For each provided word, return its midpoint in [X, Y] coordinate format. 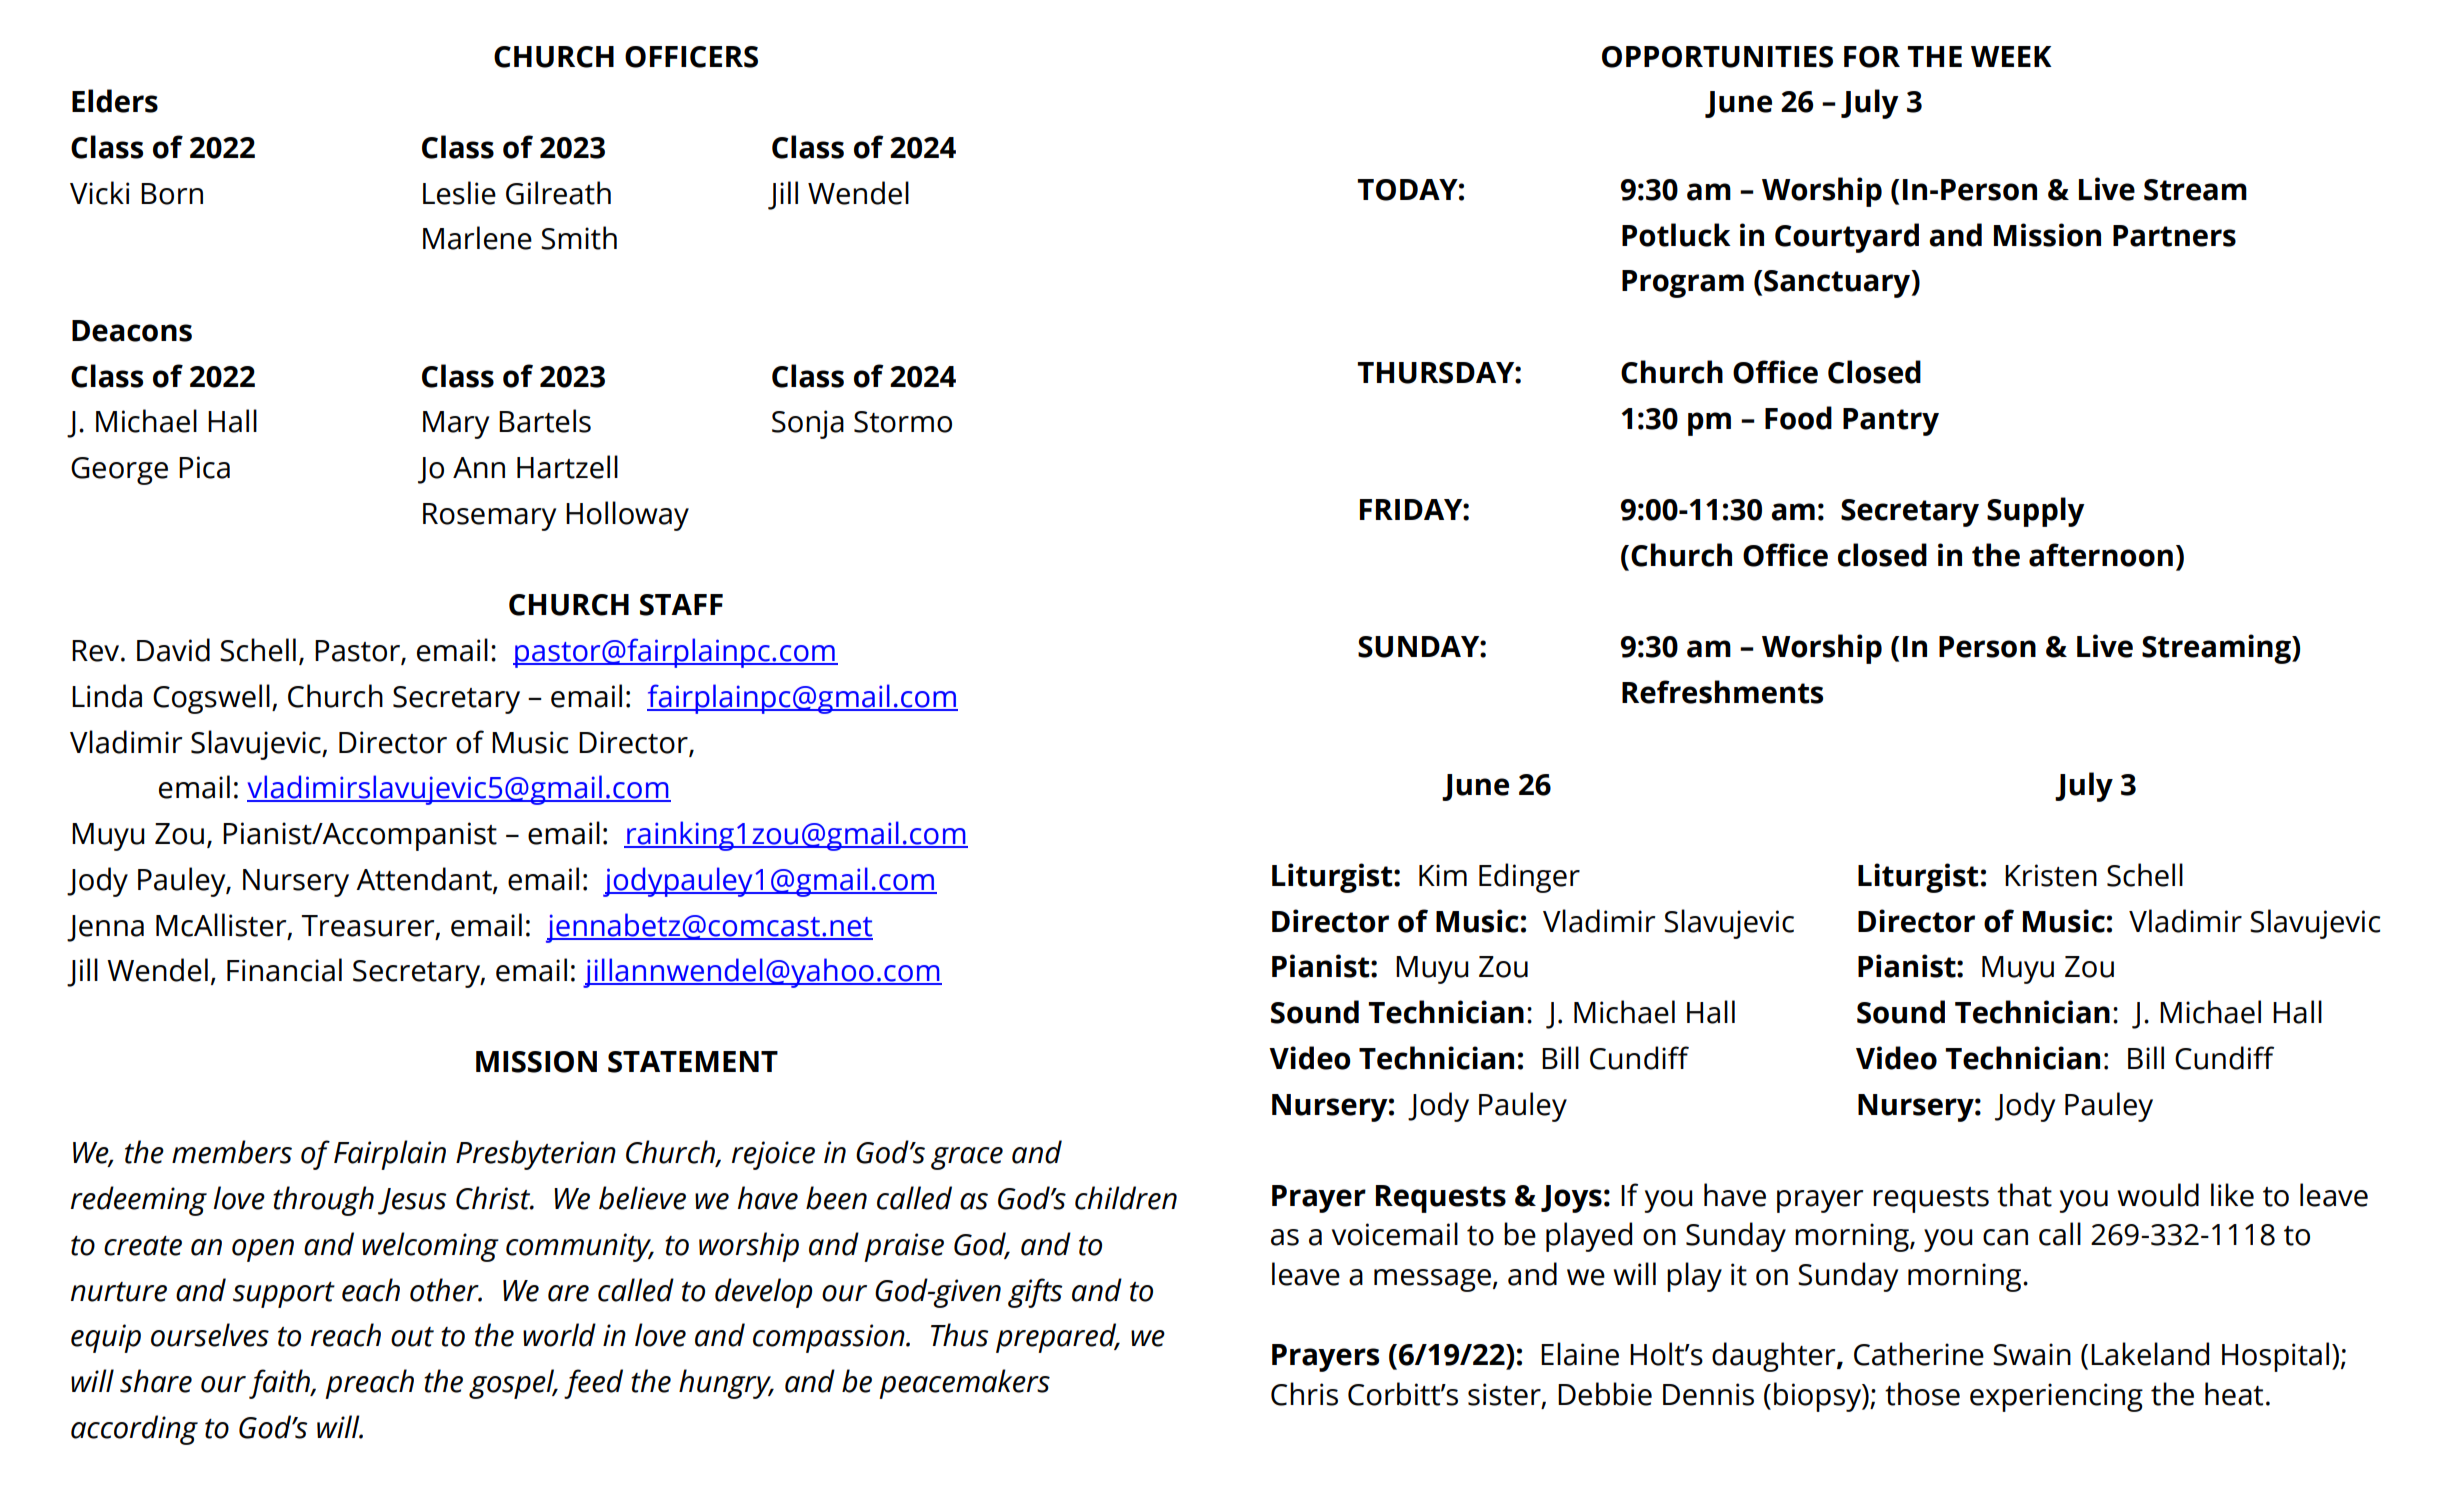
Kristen [2051, 875]
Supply [2036, 512]
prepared [1057, 1338]
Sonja [808, 424]
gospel [513, 1384]
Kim [1443, 875]
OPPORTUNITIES [1717, 57]
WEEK [2011, 56]
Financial [284, 970]
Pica [204, 467]
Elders [115, 101]
